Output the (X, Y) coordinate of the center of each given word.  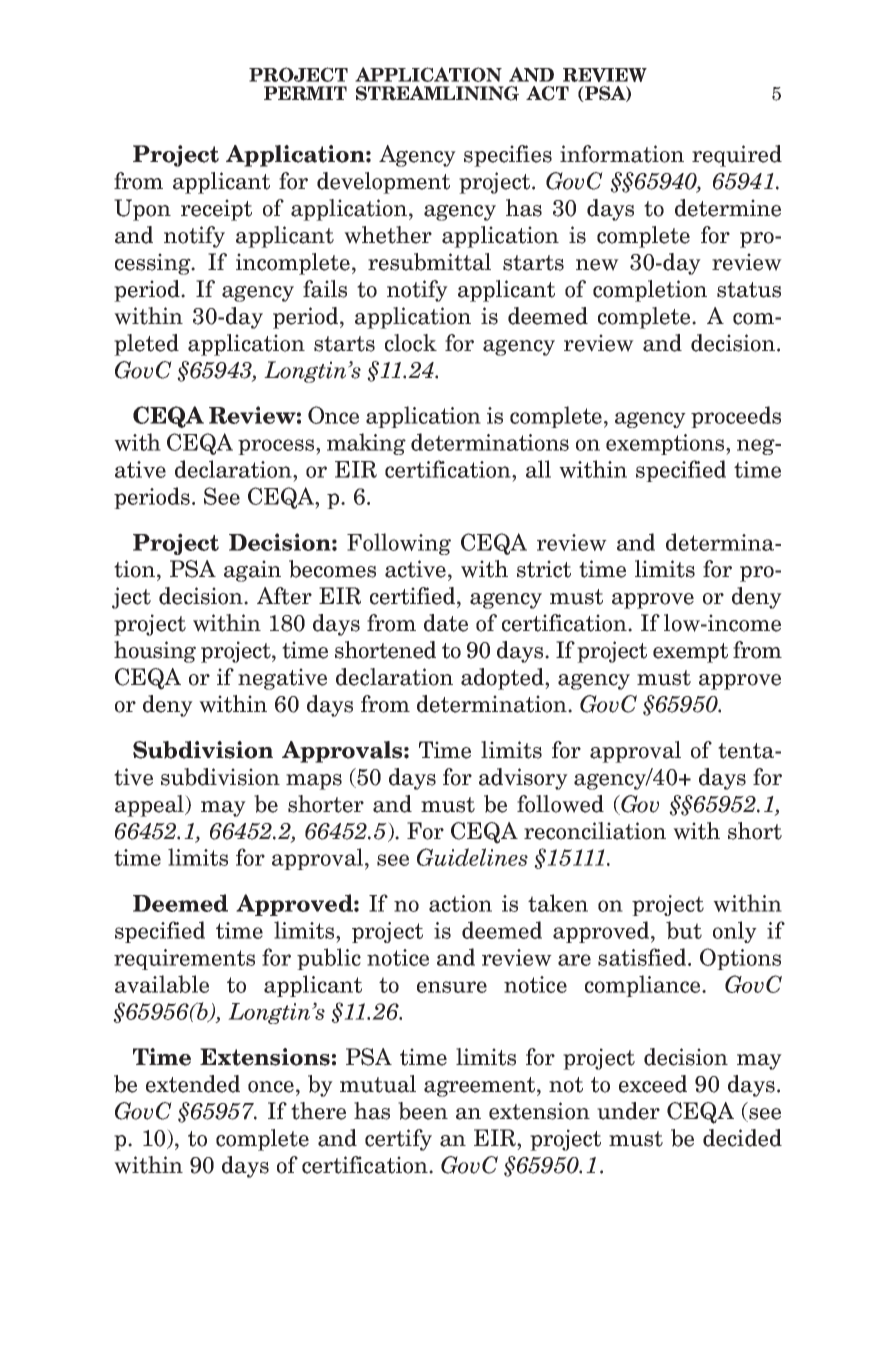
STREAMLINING (437, 93)
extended (193, 1084)
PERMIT (305, 93)
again (252, 571)
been (423, 1111)
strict (544, 569)
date (446, 623)
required (737, 156)
